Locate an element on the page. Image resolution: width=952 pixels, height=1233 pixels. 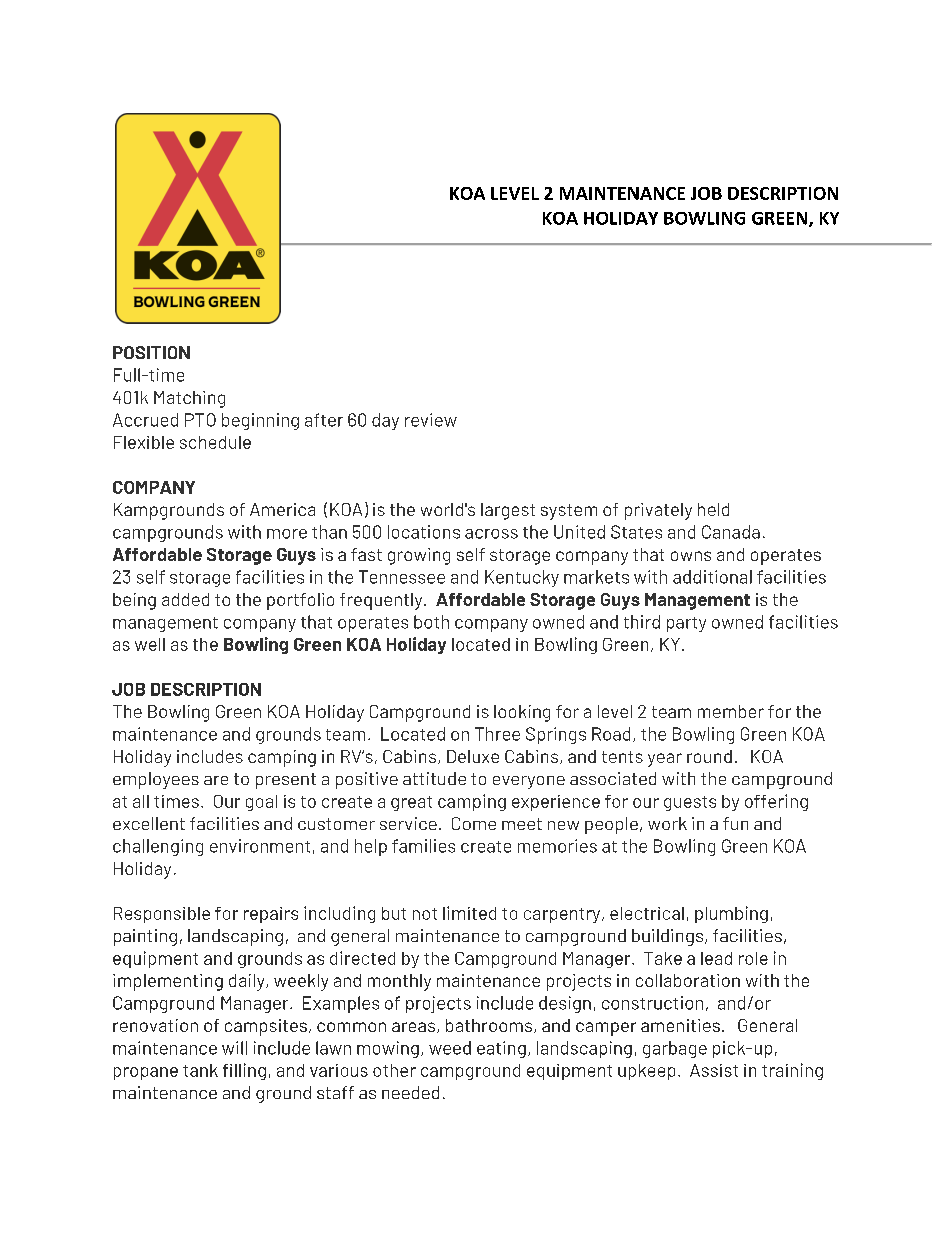
plumbing is located at coordinates (731, 914).
